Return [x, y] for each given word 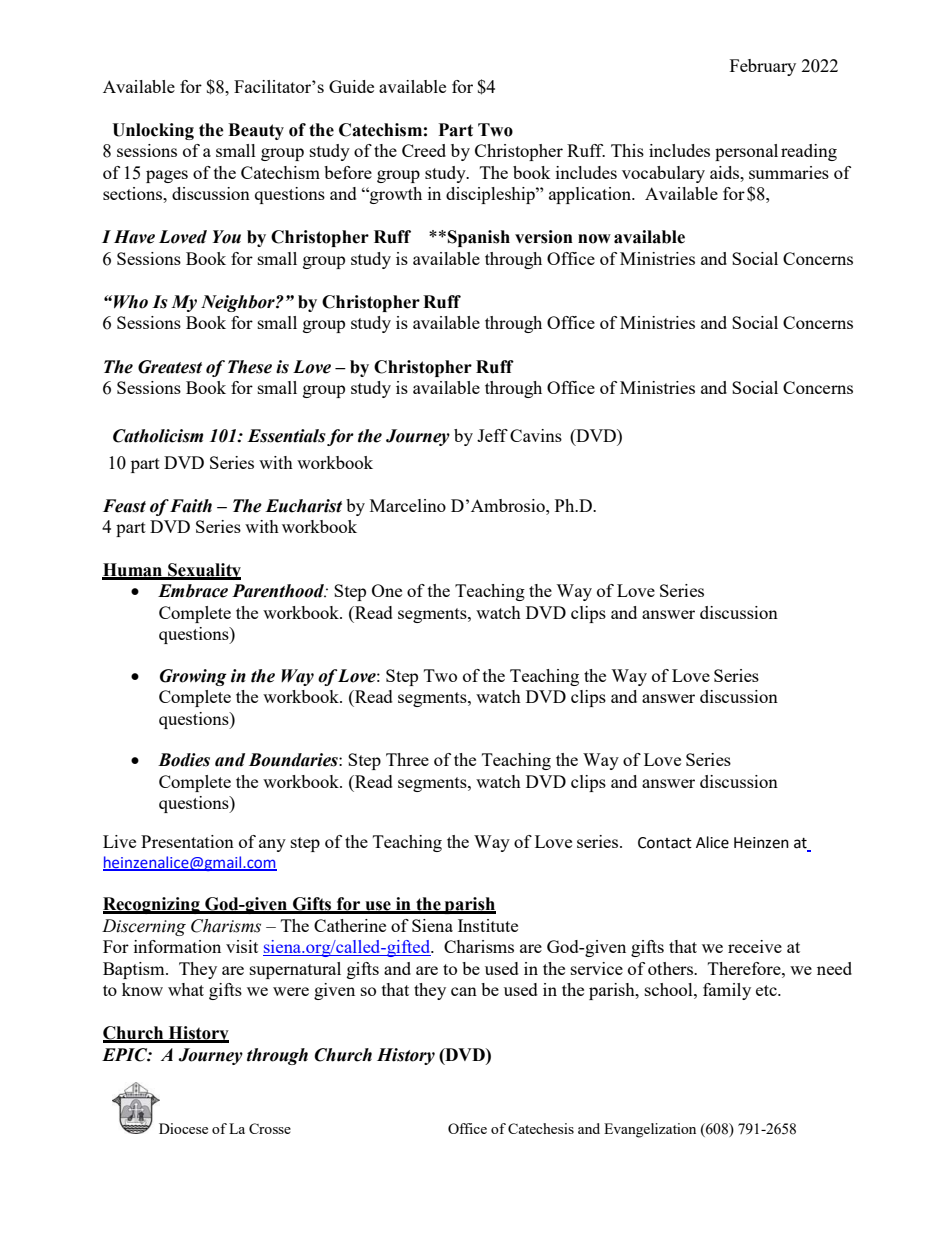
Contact [665, 843]
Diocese [183, 1128]
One [387, 590]
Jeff [492, 435]
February [763, 67]
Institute [488, 925]
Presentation [187, 841]
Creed [424, 150]
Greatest [170, 367]
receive [755, 946]
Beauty [256, 131]
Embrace [193, 591]
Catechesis [541, 1128]
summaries [789, 172]
